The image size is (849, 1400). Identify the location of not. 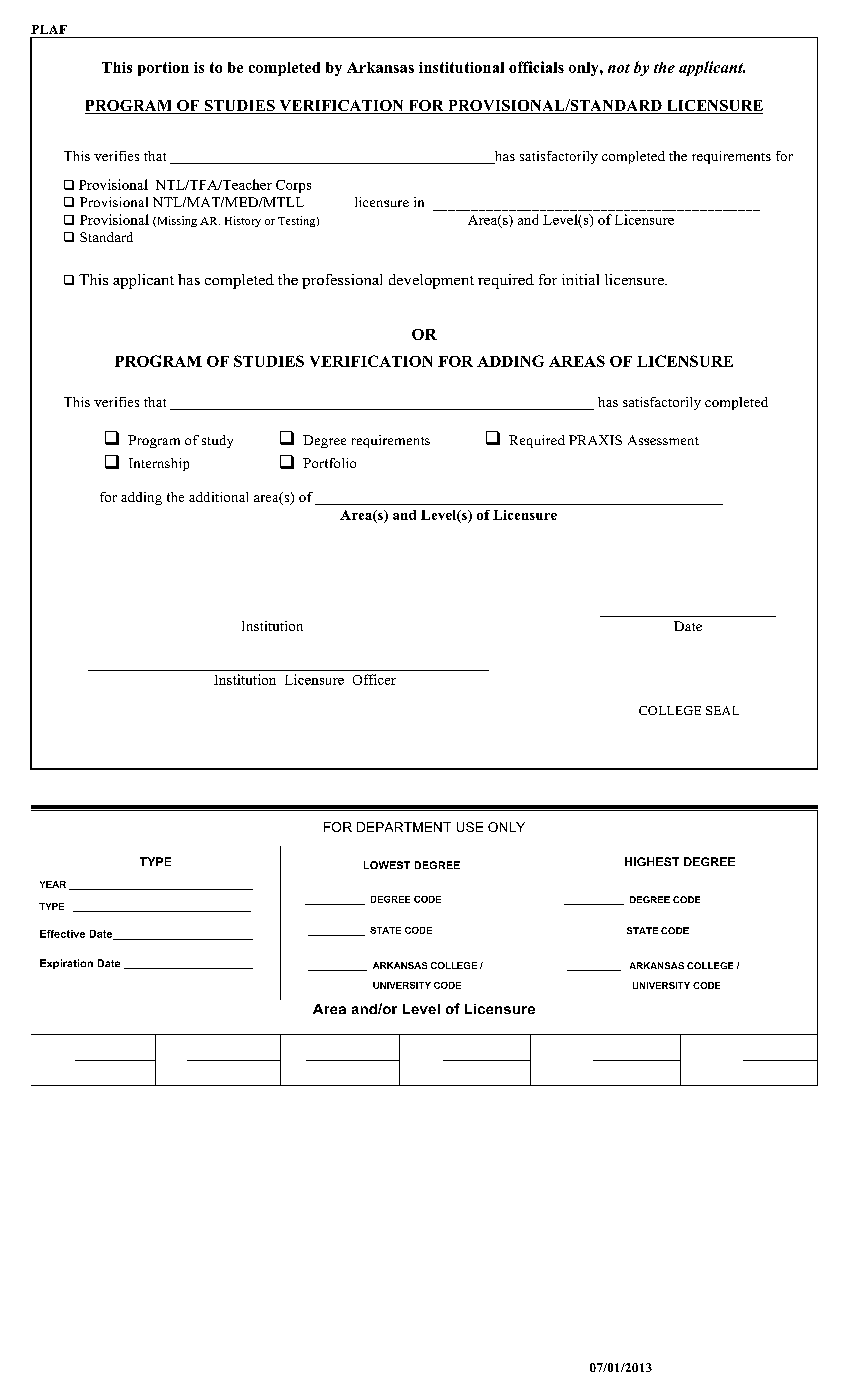
(619, 68).
